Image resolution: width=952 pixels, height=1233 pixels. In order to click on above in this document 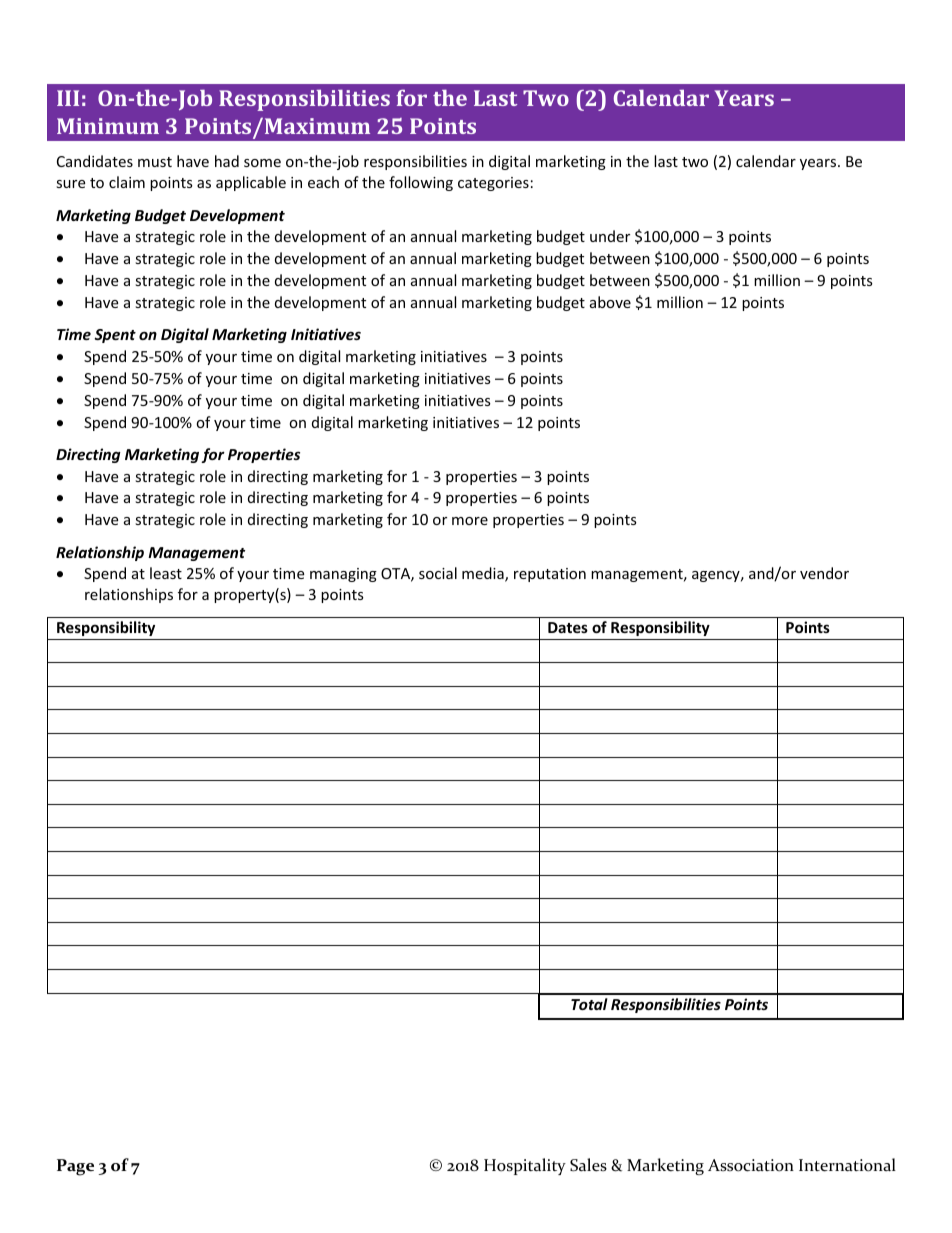, I will do `click(610, 302)`.
